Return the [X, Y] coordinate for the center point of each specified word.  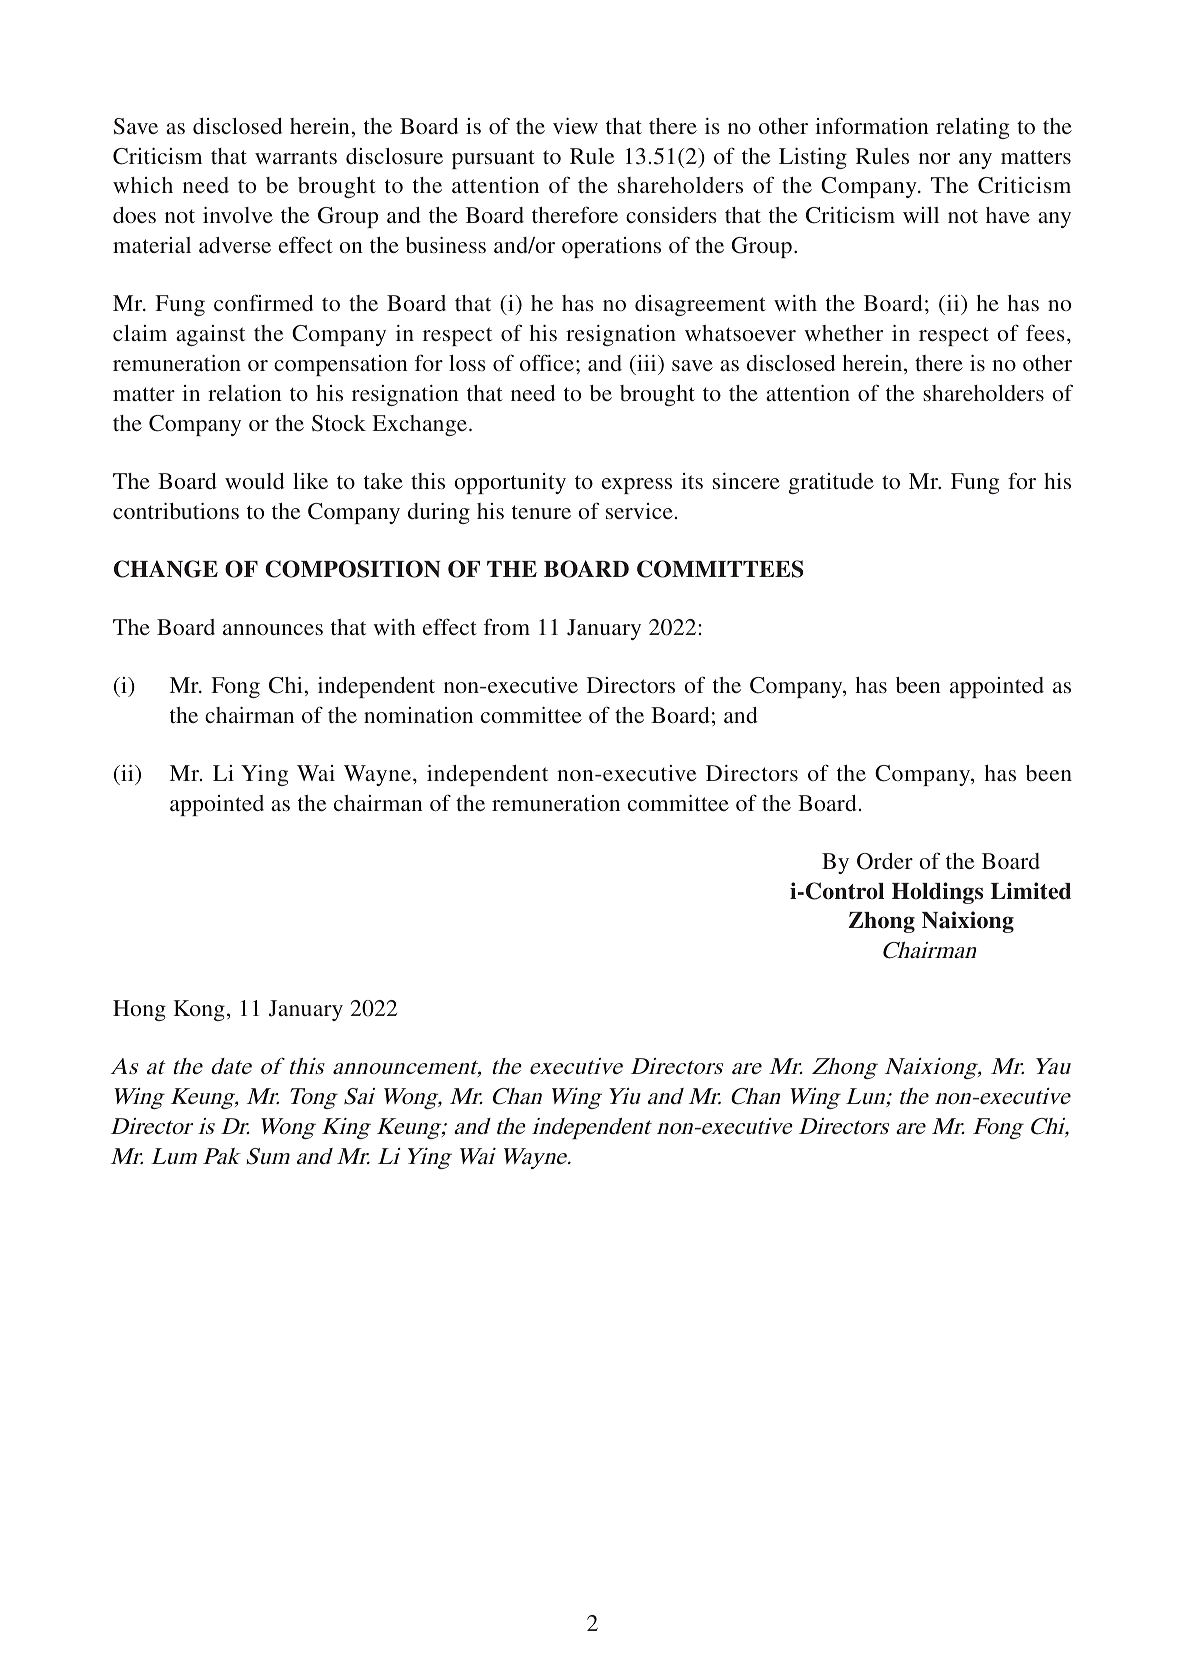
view [575, 126]
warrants [296, 157]
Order [885, 861]
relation [245, 393]
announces [273, 629]
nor [934, 158]
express [637, 486]
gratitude [831, 483]
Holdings [937, 893]
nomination [418, 715]
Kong [199, 1010]
